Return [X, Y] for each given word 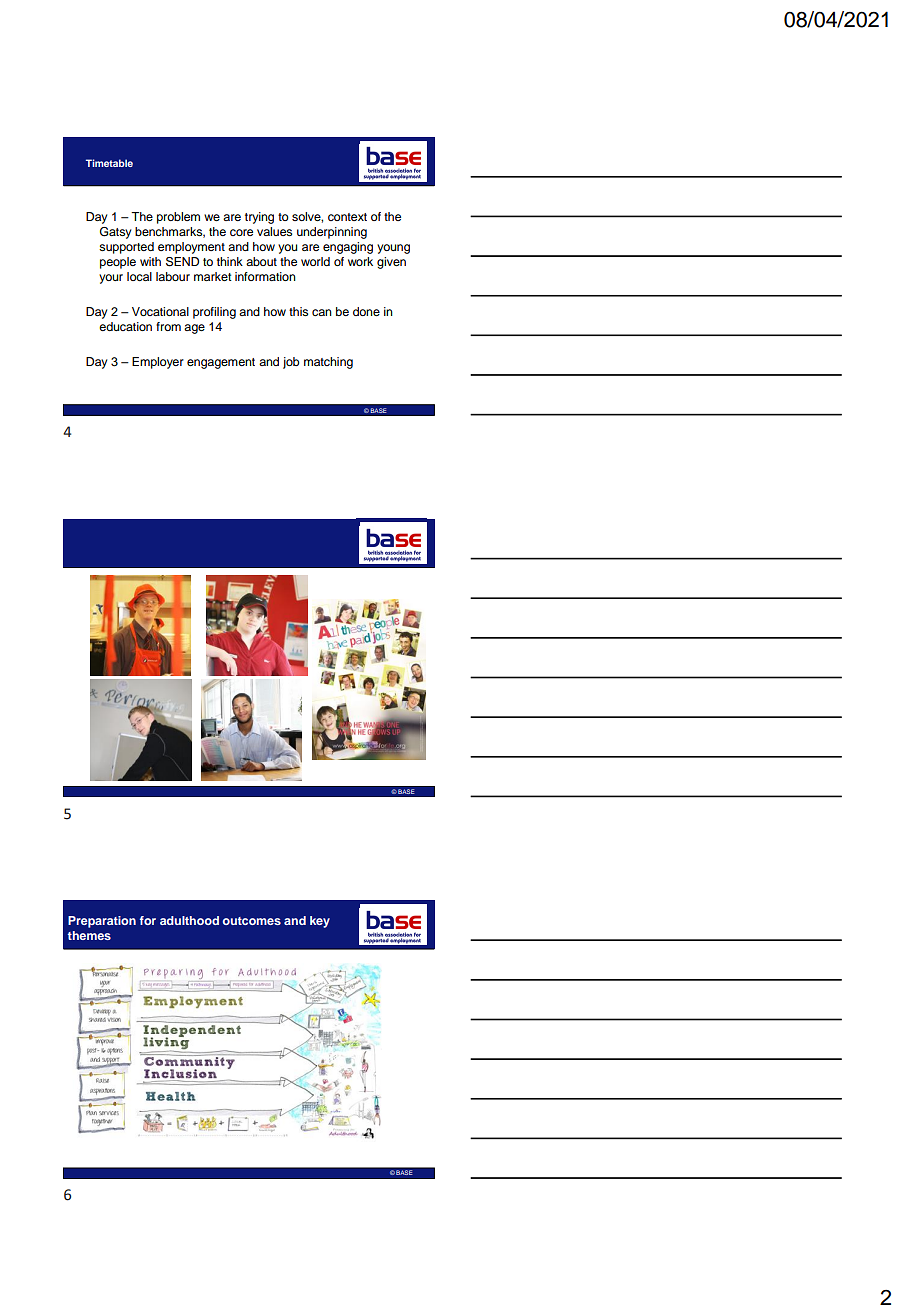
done [366, 311]
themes [89, 935]
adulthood [189, 920]
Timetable [109, 163]
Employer [158, 363]
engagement [221, 363]
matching [328, 363]
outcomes [252, 921]
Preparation [102, 922]
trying [259, 218]
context [347, 217]
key [320, 922]
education [125, 326]
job [291, 363]
